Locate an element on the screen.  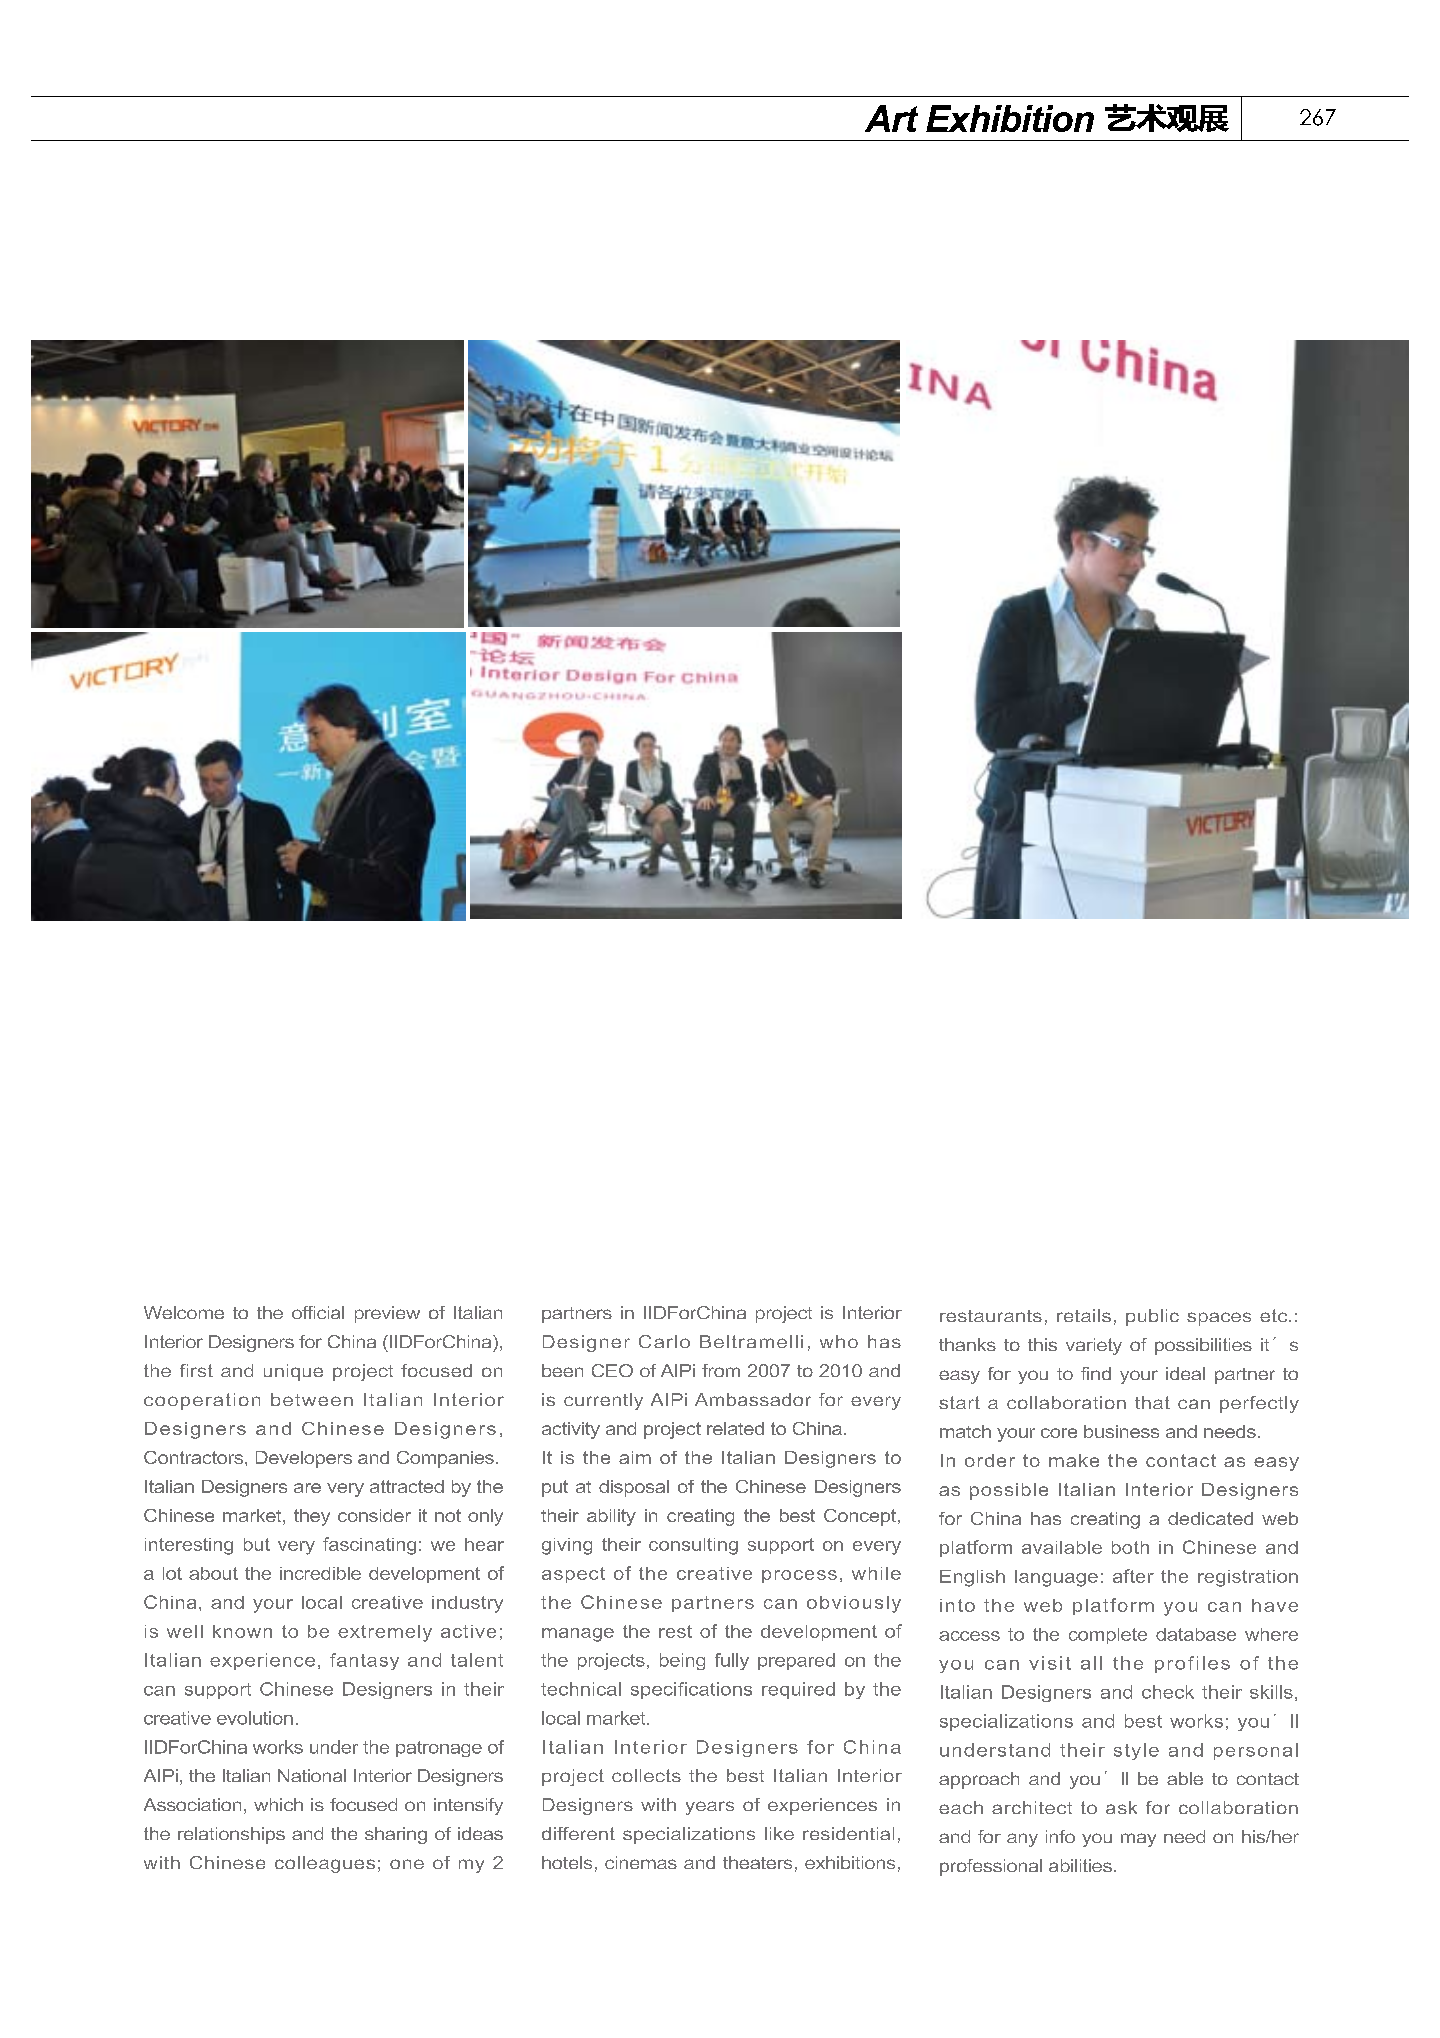
incredible is located at coordinates (320, 1573).
